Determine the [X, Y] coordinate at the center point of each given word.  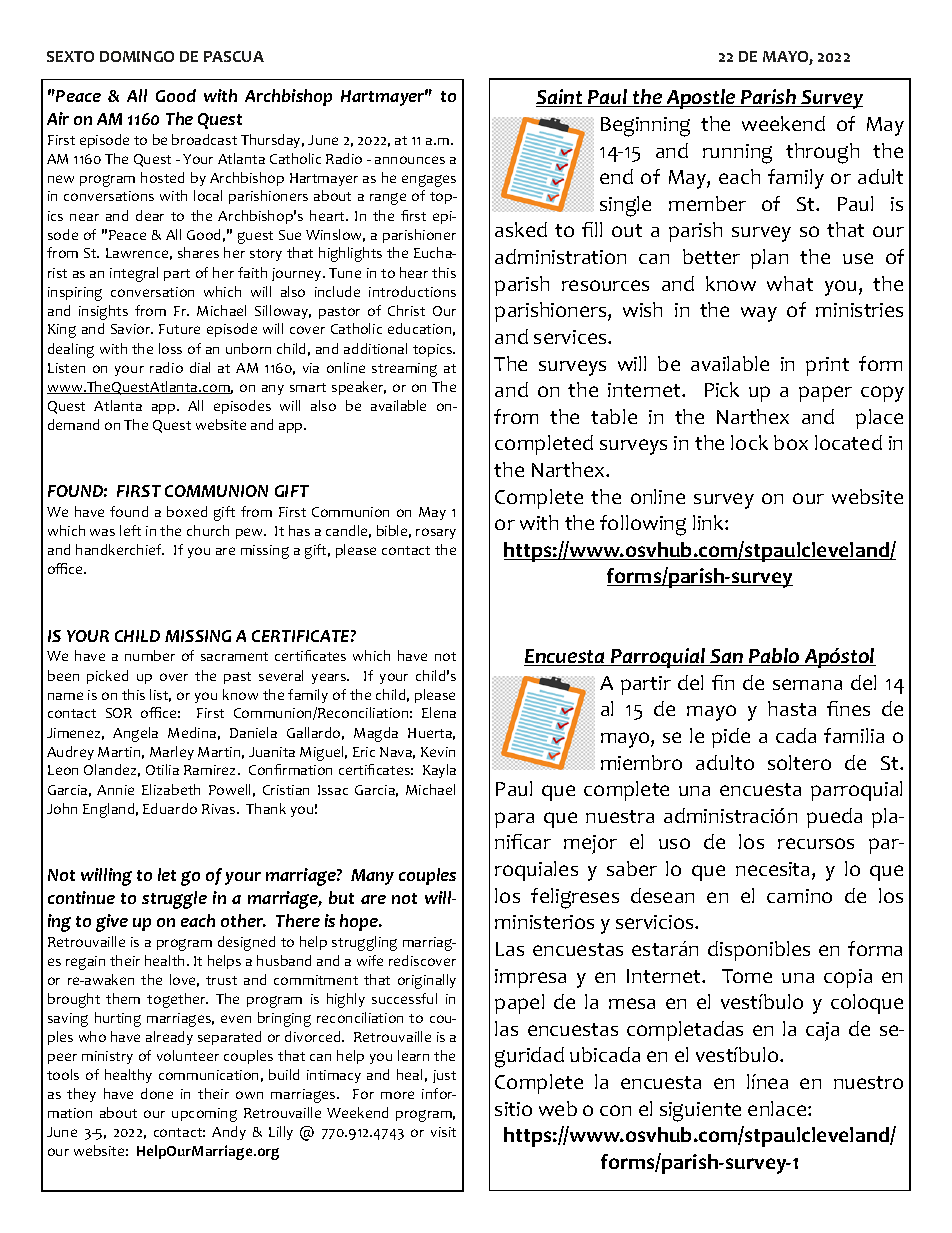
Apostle [701, 99]
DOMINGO [137, 56]
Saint [560, 98]
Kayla [439, 771]
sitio [513, 1109]
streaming [404, 370]
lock [749, 442]
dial [200, 367]
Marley [172, 753]
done [157, 1093]
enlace [778, 1108]
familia [854, 735]
